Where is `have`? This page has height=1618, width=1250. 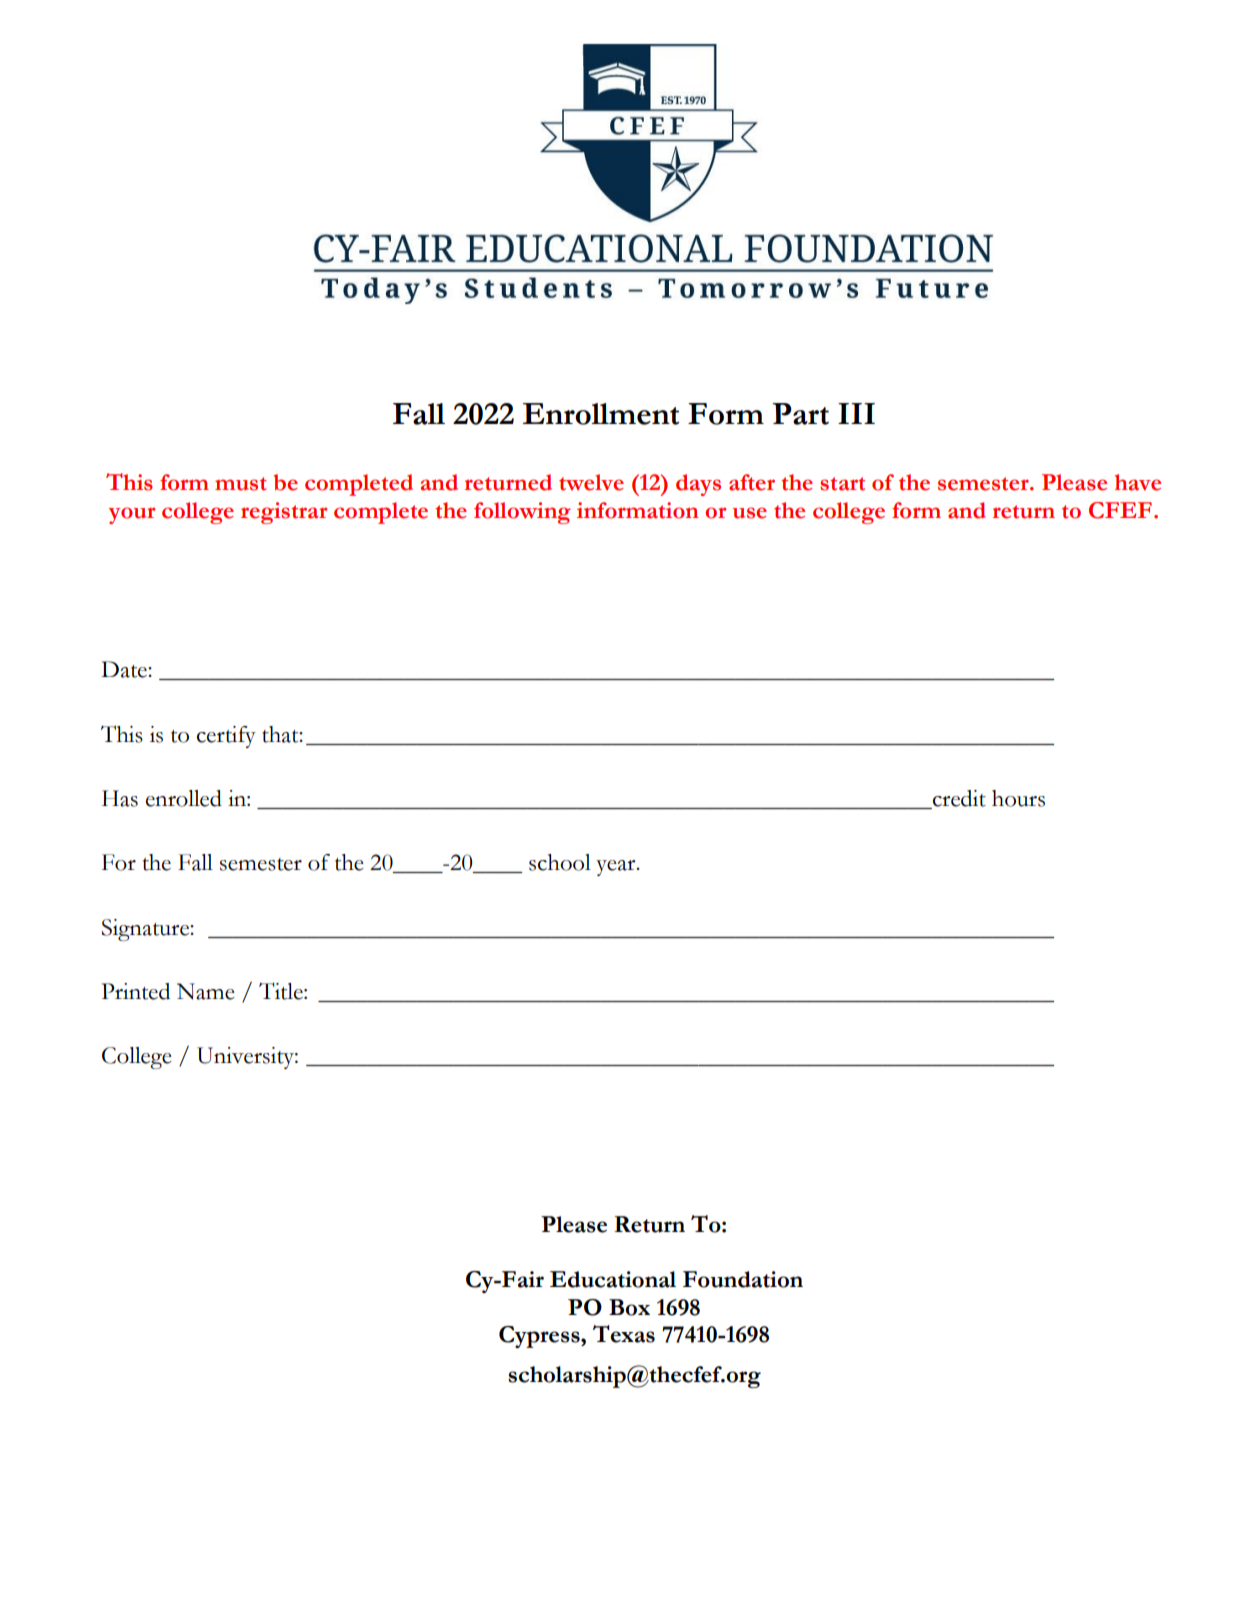 have is located at coordinates (1138, 482).
